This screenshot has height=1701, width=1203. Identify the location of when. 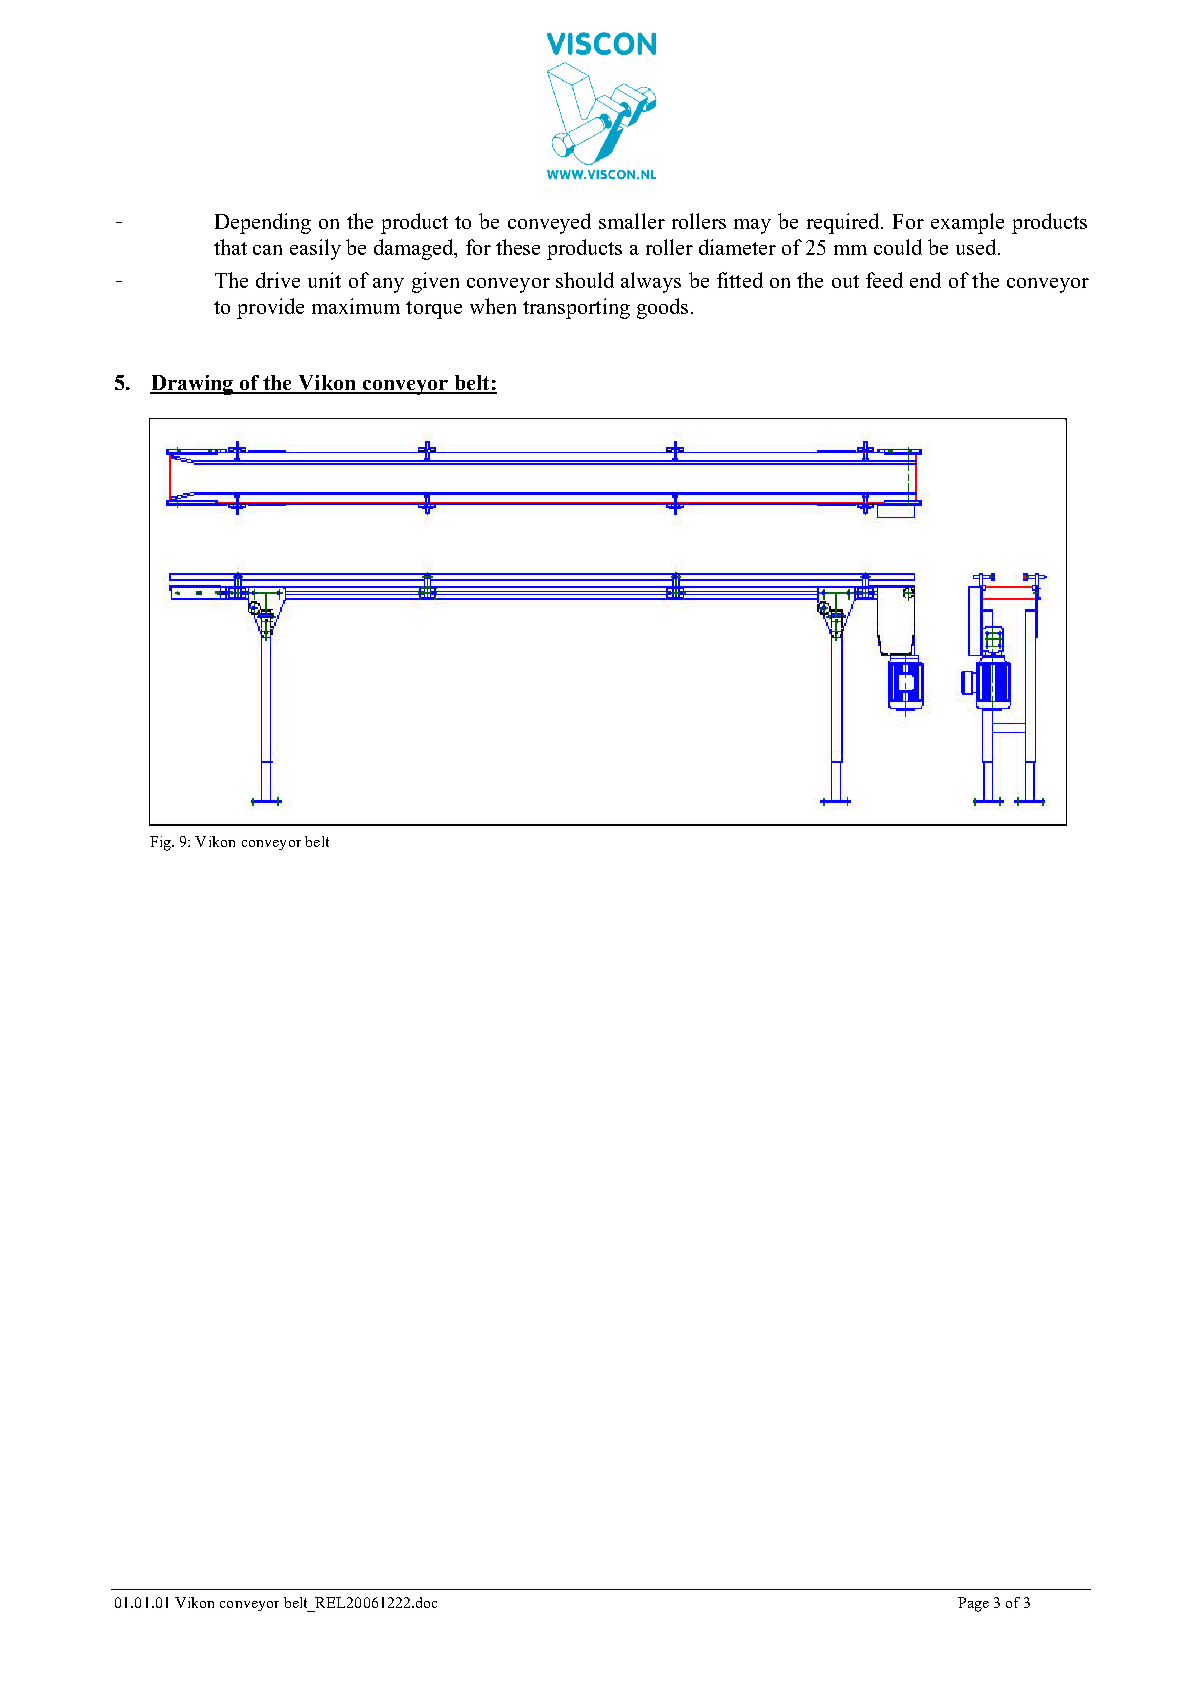
(493, 306).
